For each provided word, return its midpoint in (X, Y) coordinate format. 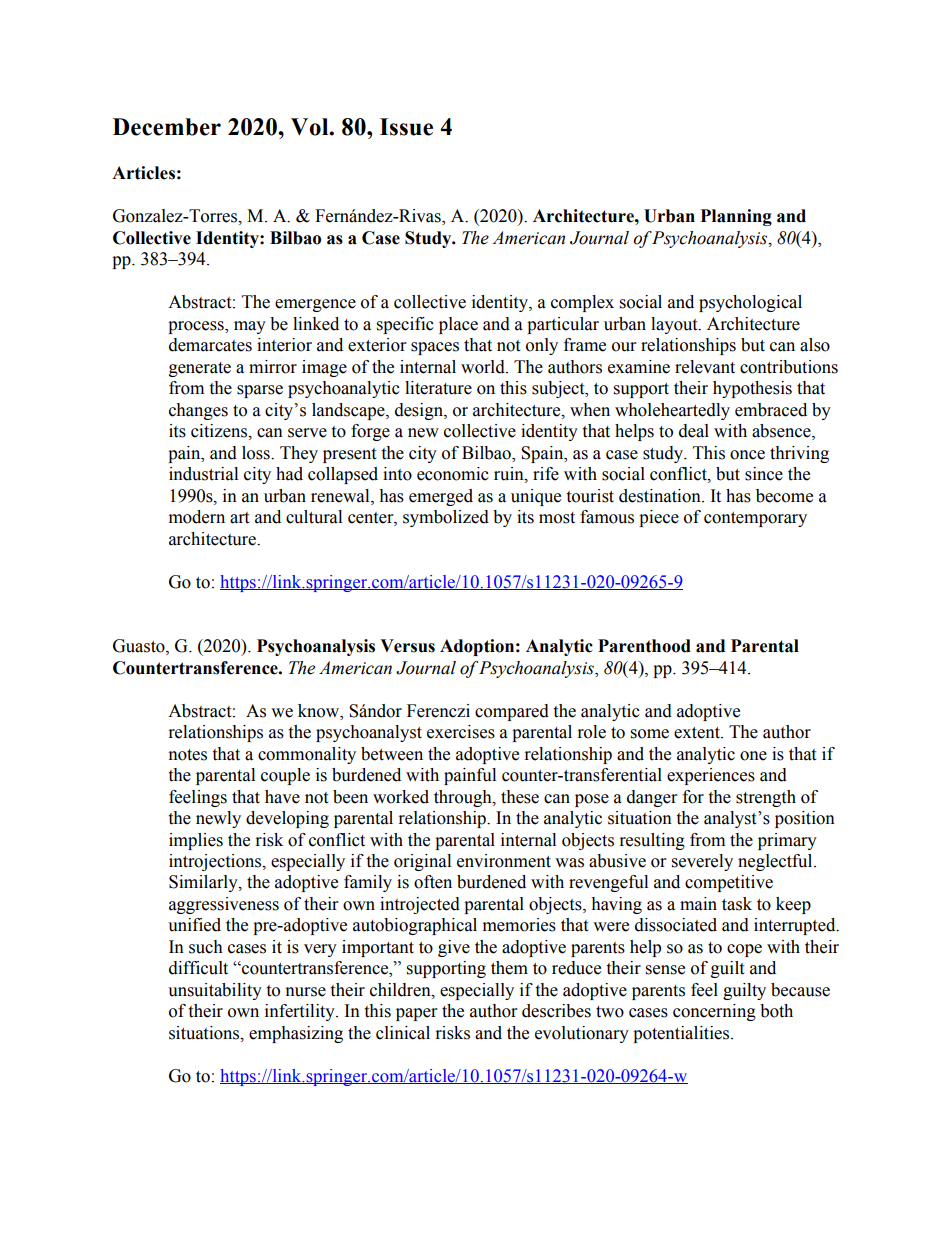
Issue (406, 127)
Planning (736, 217)
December (167, 127)
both (776, 1011)
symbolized (446, 518)
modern (197, 517)
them (509, 968)
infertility (301, 1012)
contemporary (755, 519)
